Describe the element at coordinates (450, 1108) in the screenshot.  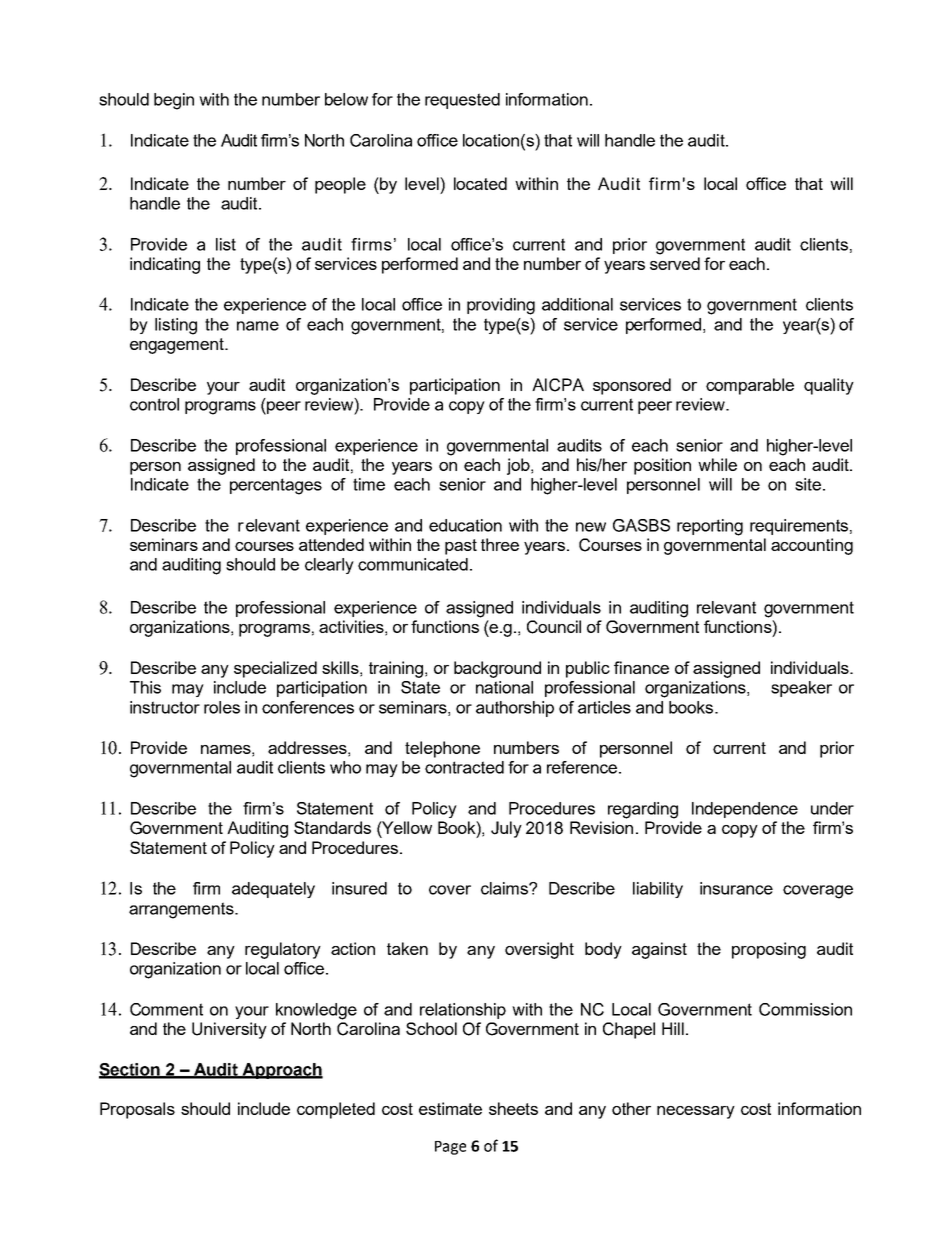
I see `estimate` at that location.
